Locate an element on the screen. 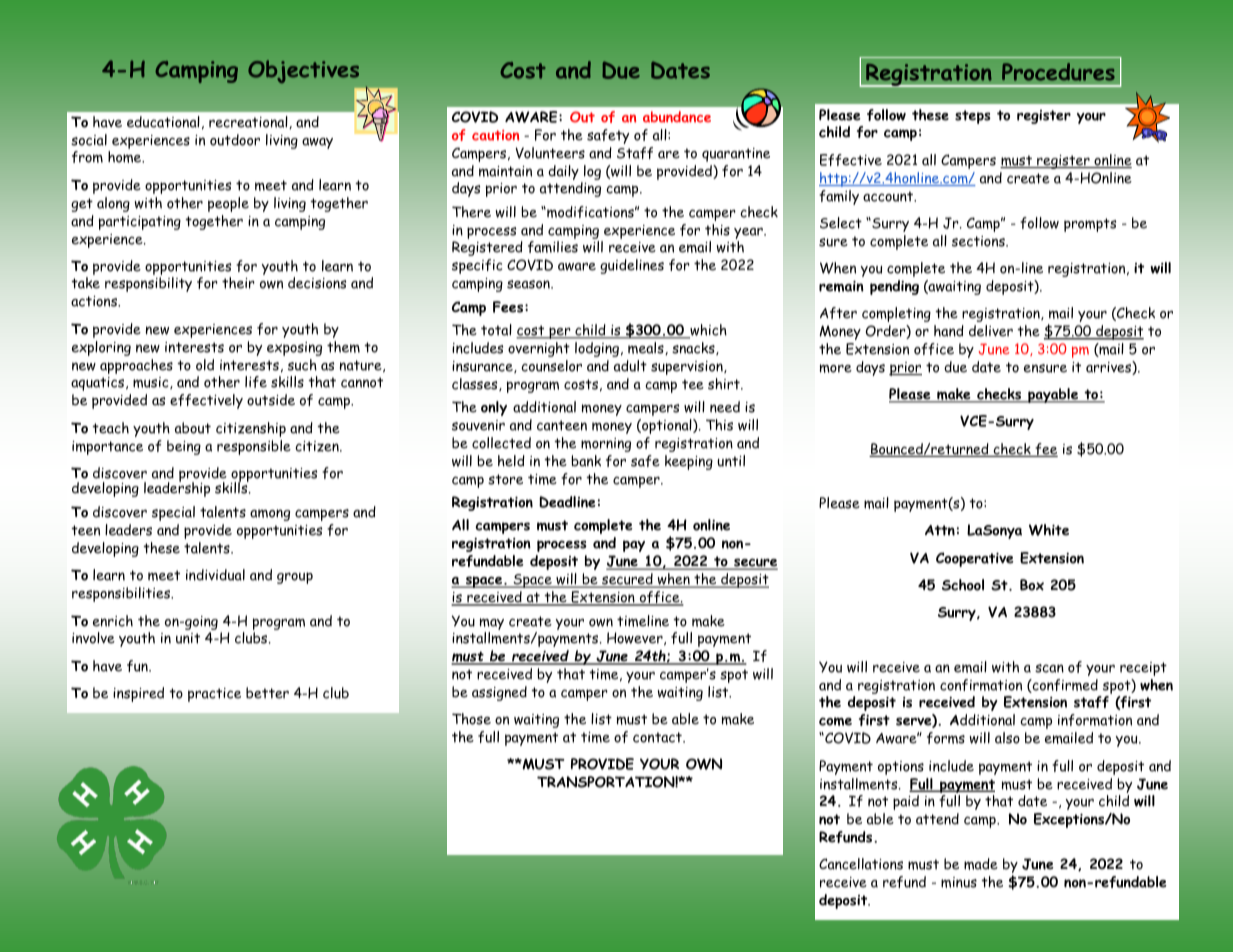  may is located at coordinates (492, 624).
